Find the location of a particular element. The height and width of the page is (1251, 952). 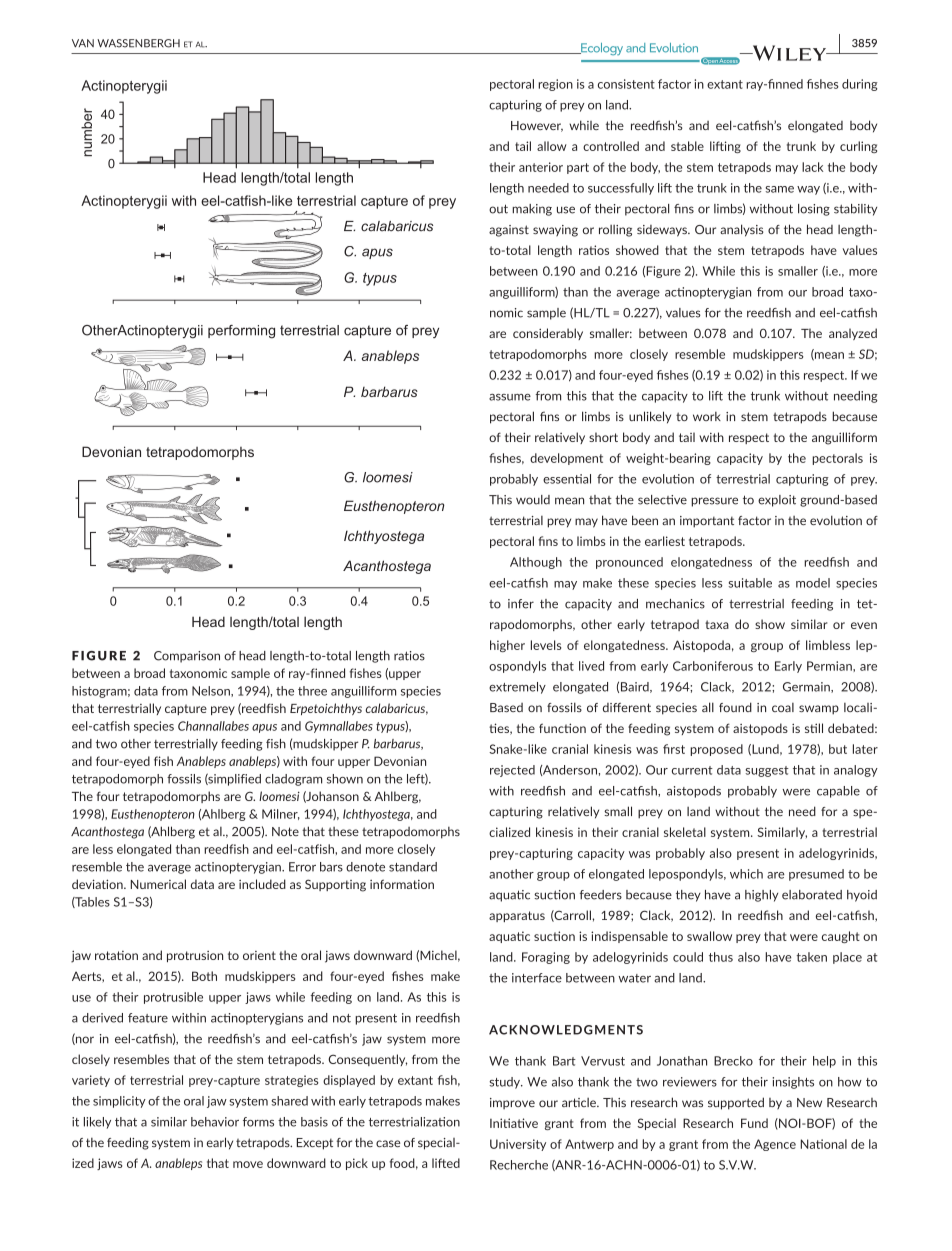

region is located at coordinates (555, 85).
